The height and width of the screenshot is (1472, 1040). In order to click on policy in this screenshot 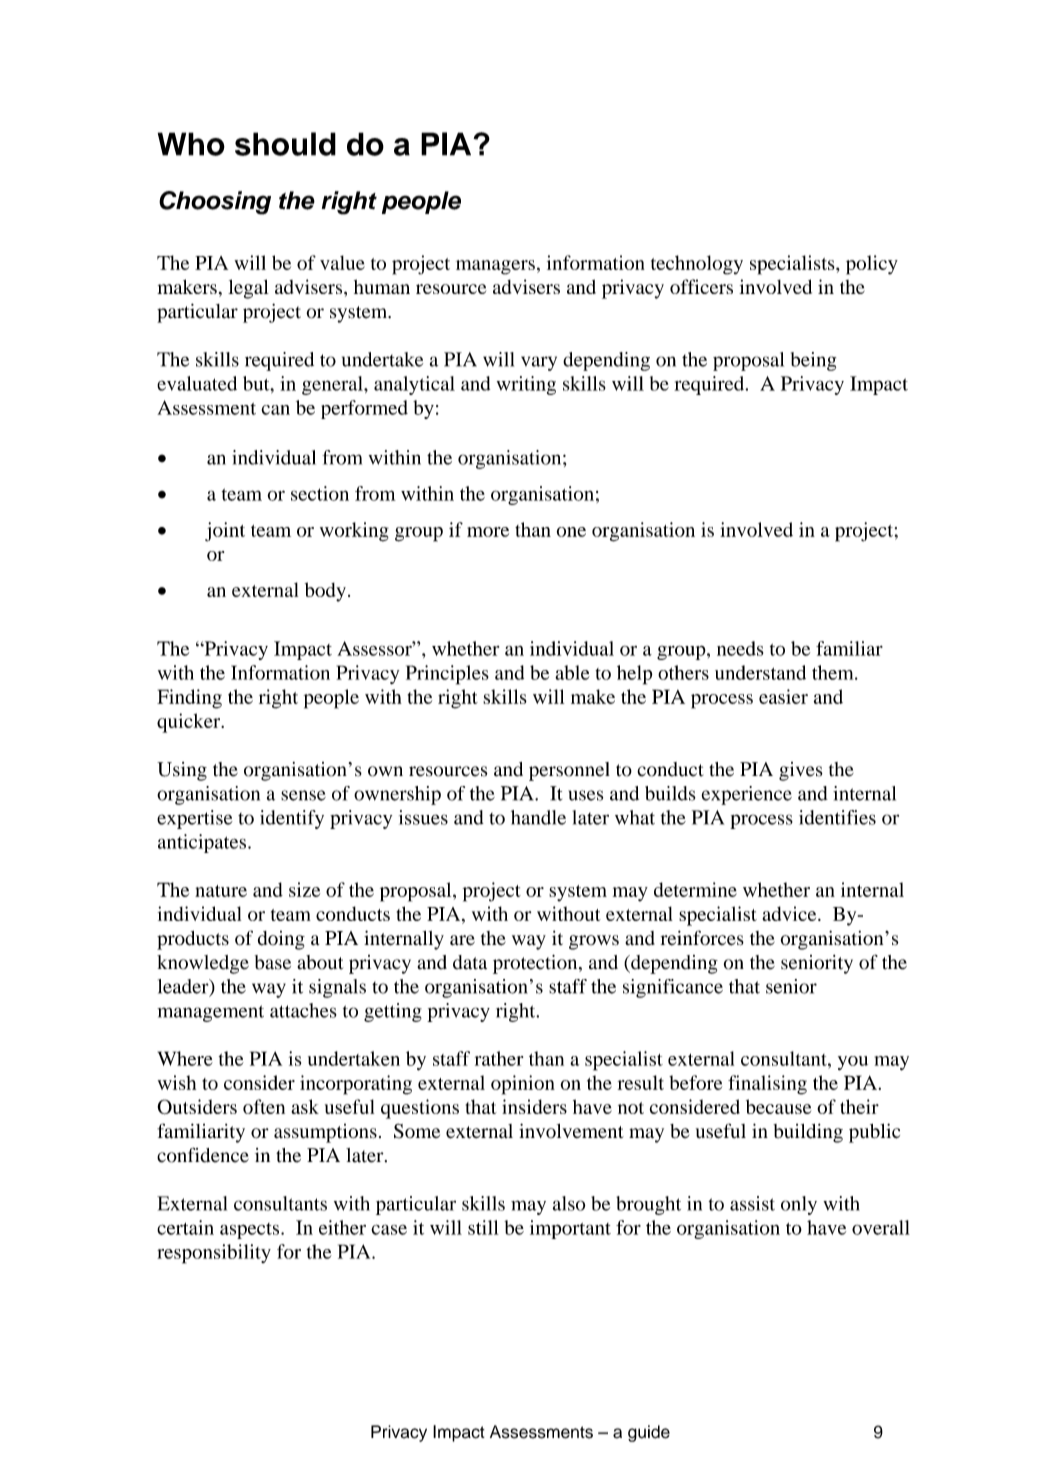, I will do `click(872, 265)`.
